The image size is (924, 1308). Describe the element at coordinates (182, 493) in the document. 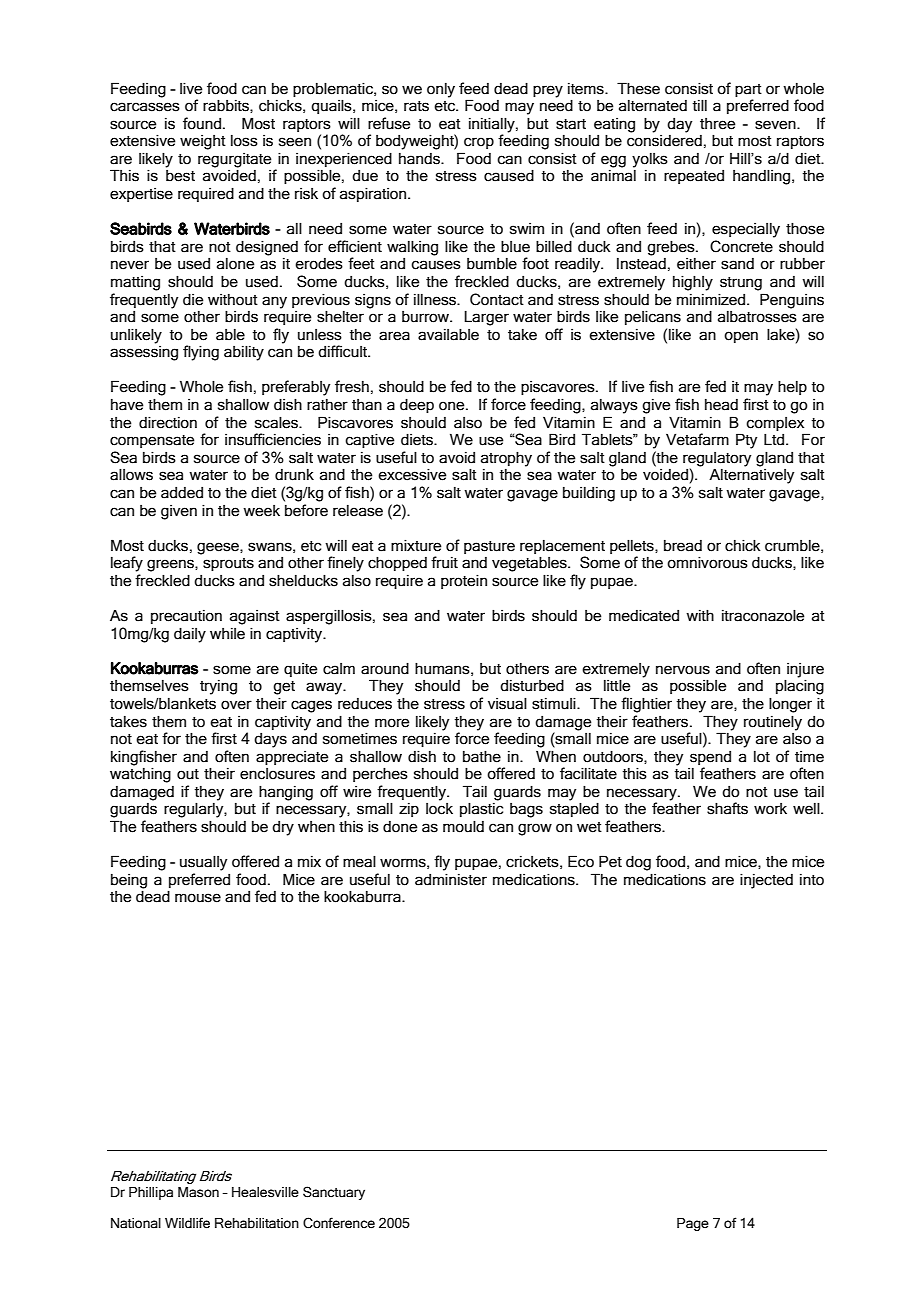

I see `added` at that location.
